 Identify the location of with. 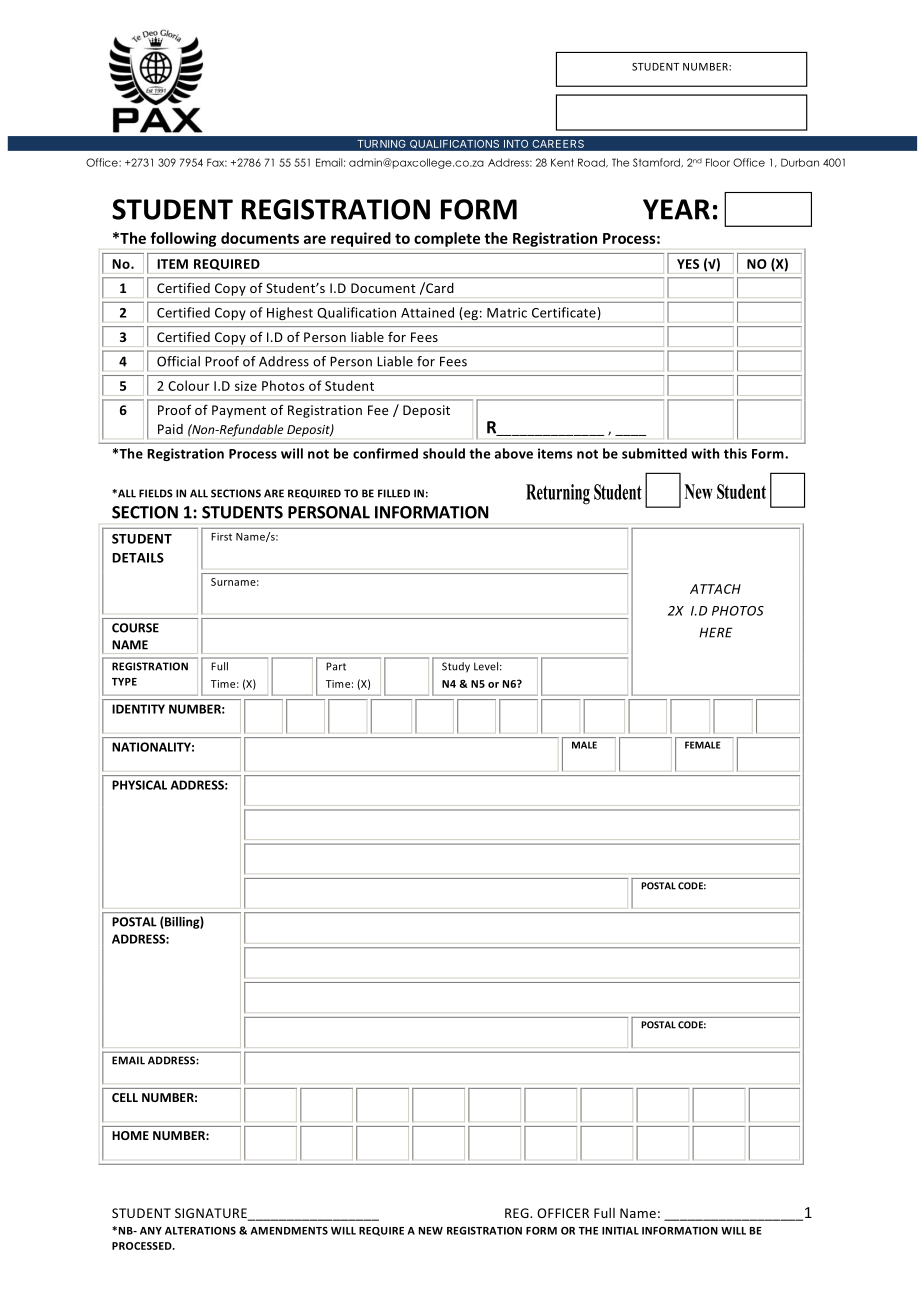
(705, 453).
